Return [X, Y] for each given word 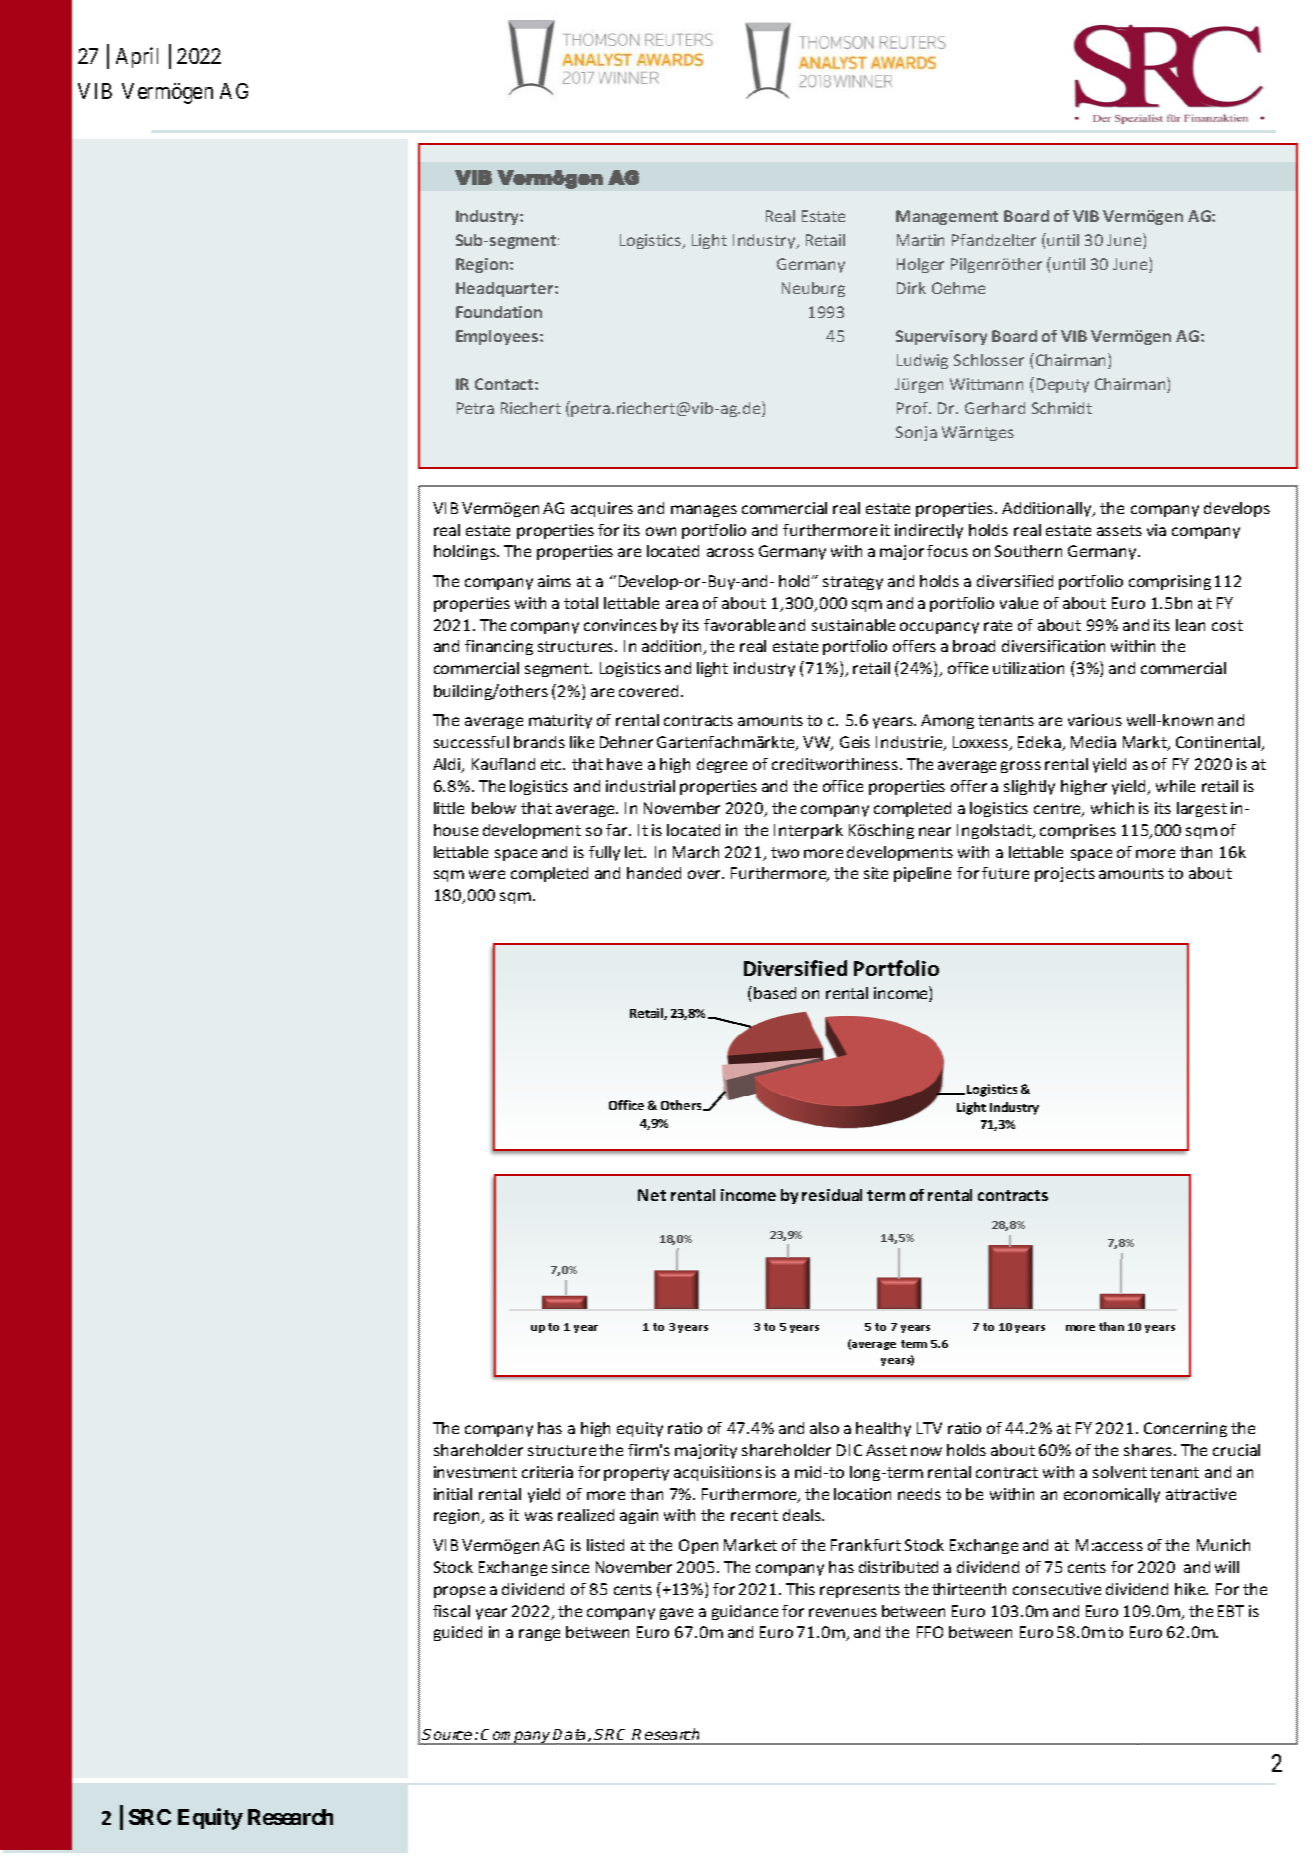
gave [676, 1614]
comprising [1170, 582]
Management [947, 217]
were [487, 874]
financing [499, 647]
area [682, 604]
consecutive [1057, 1589]
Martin [920, 240]
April [137, 57]
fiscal [451, 1611]
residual [832, 1195]
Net [652, 1195]
